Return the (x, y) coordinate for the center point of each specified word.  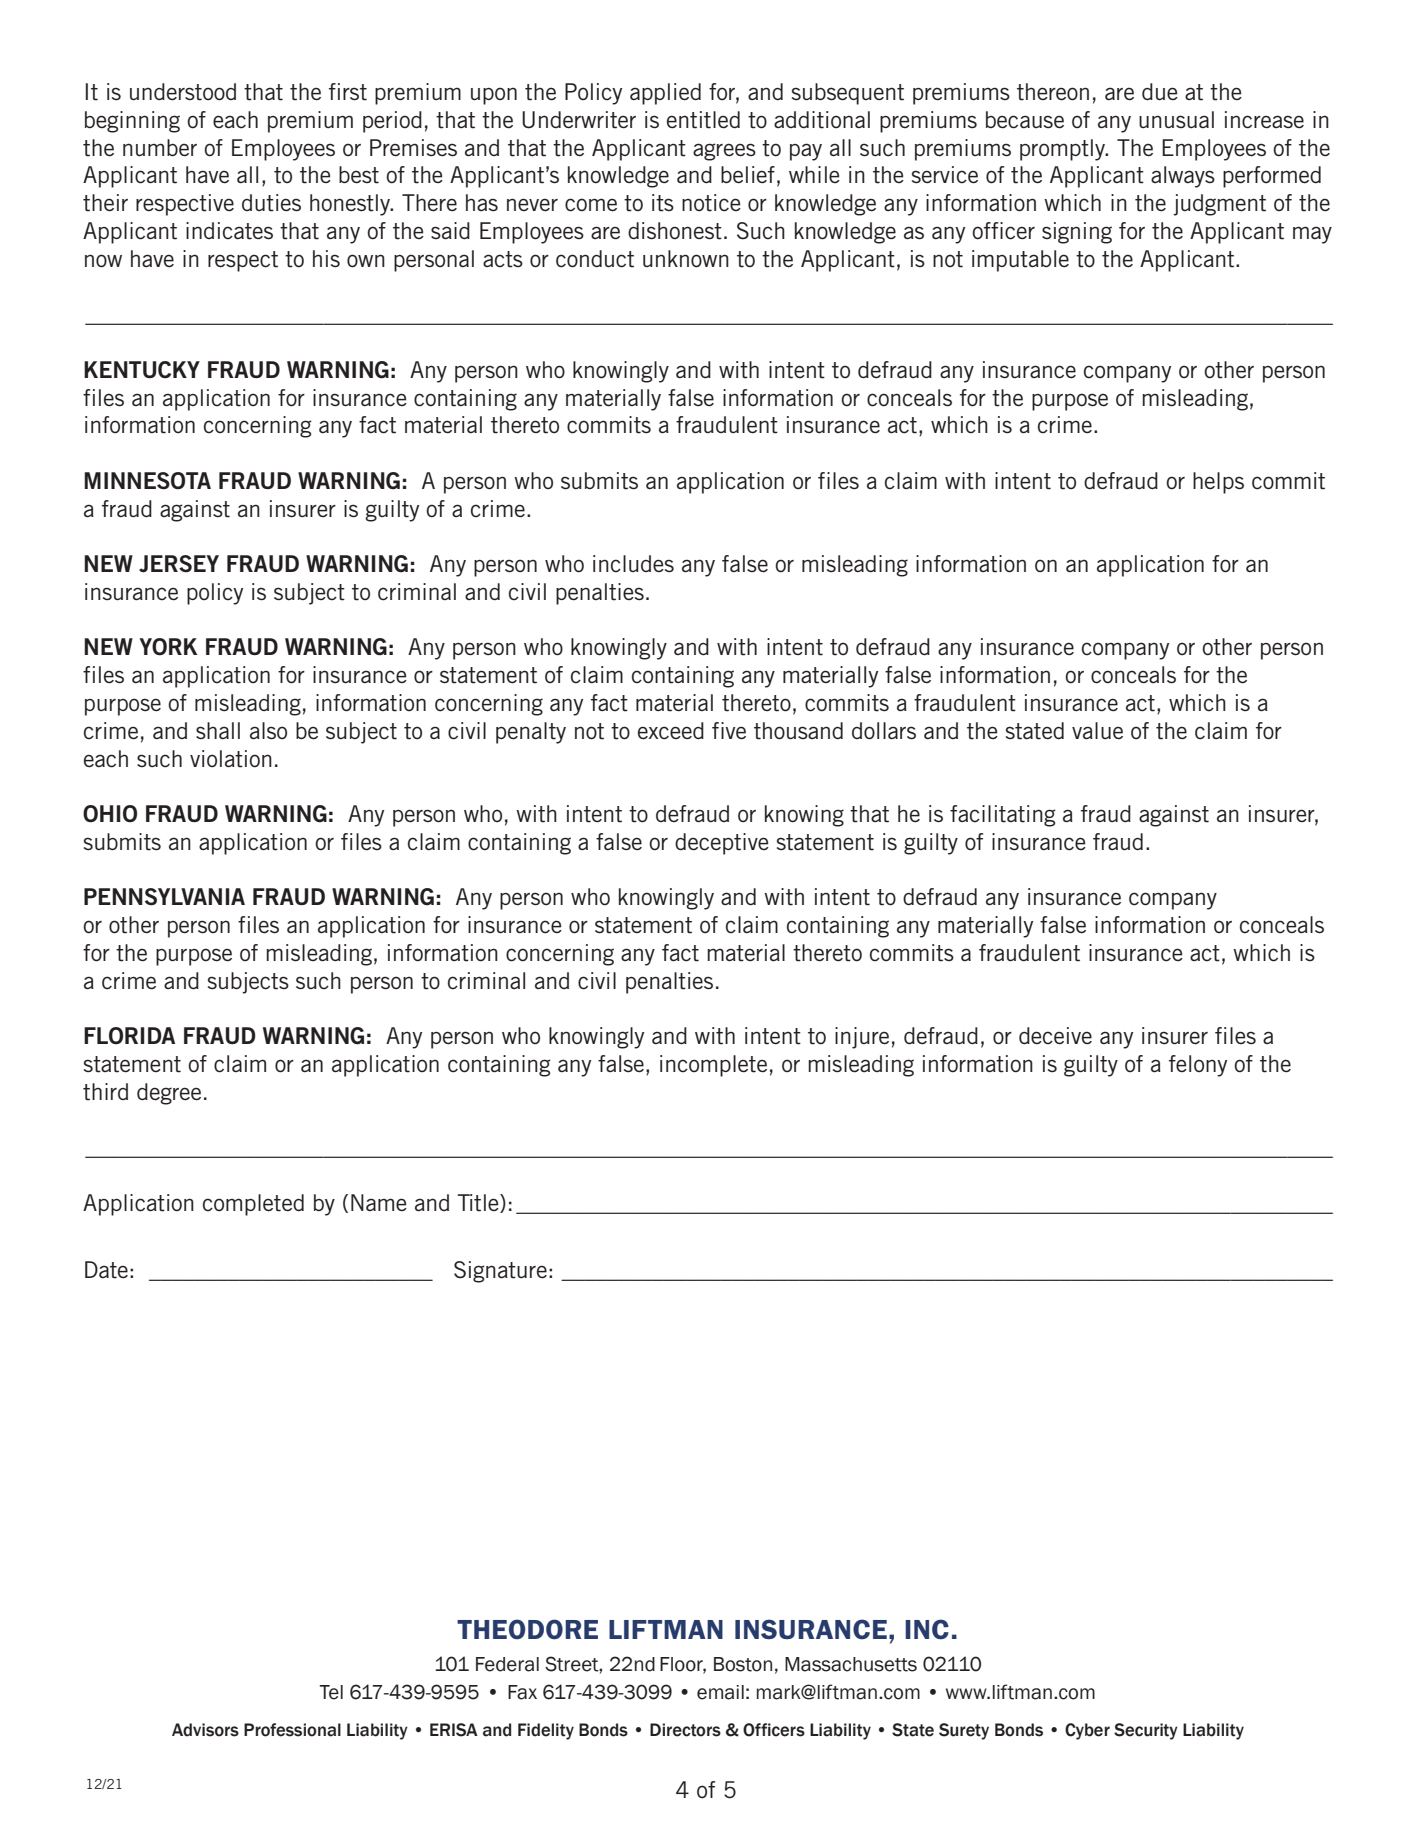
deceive (1055, 1036)
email (720, 1692)
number (160, 148)
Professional (292, 1730)
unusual (1176, 119)
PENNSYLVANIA (164, 897)
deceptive (722, 844)
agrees (724, 152)
